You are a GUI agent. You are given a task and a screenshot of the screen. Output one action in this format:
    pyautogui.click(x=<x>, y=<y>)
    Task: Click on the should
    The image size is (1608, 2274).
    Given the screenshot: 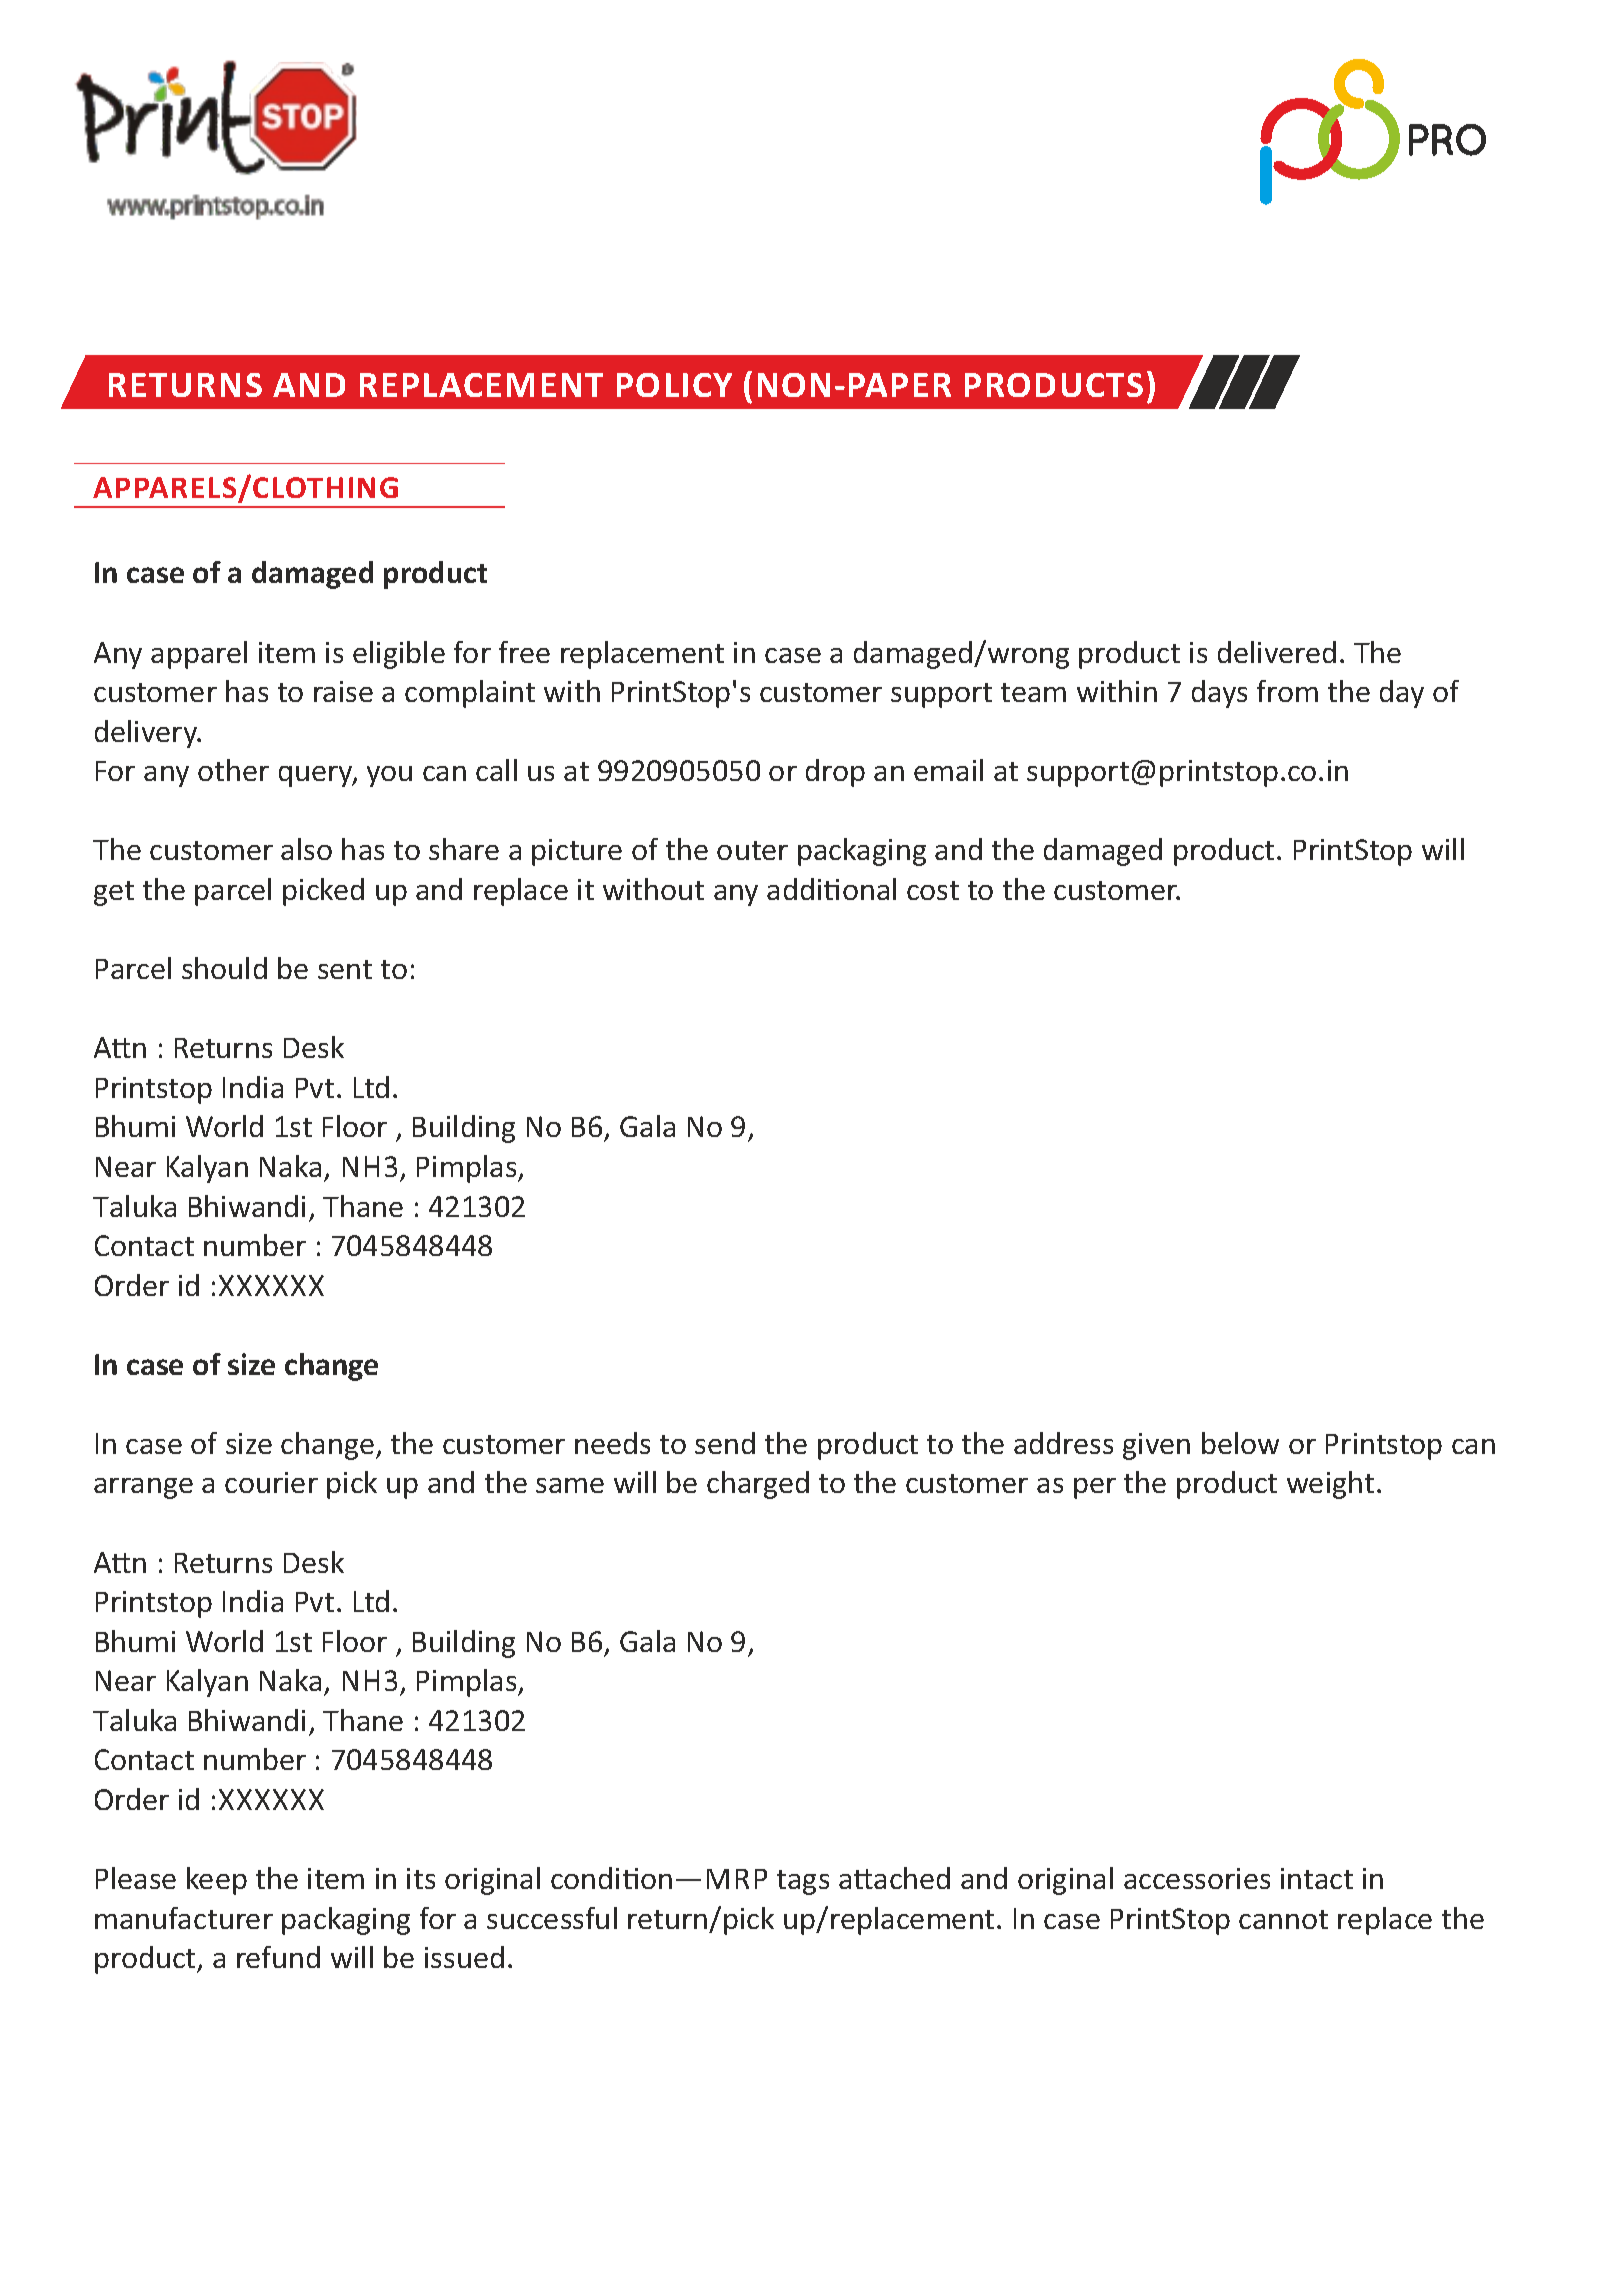 What is the action you would take?
    pyautogui.click(x=224, y=968)
